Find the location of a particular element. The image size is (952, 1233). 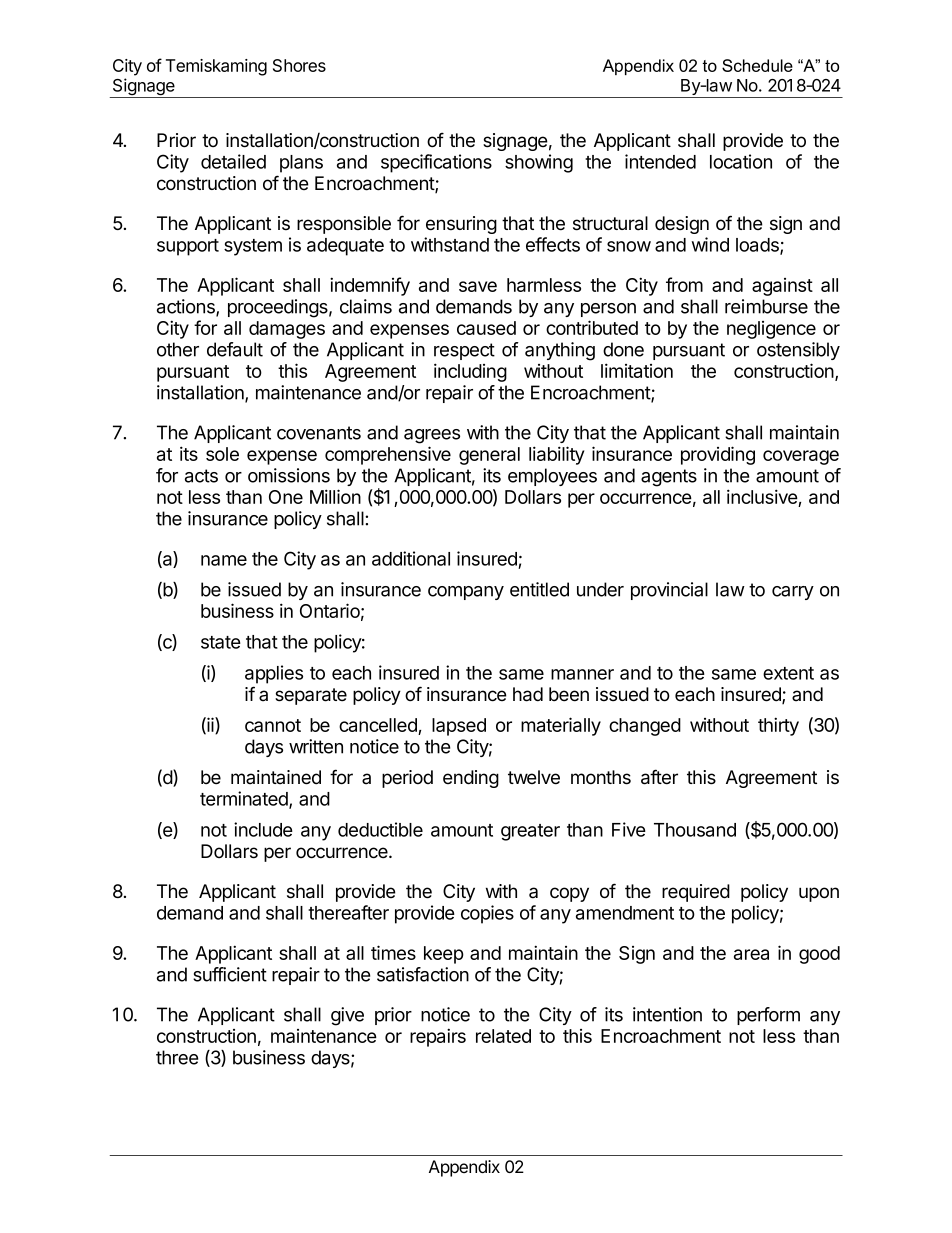

Shores is located at coordinates (299, 65).
